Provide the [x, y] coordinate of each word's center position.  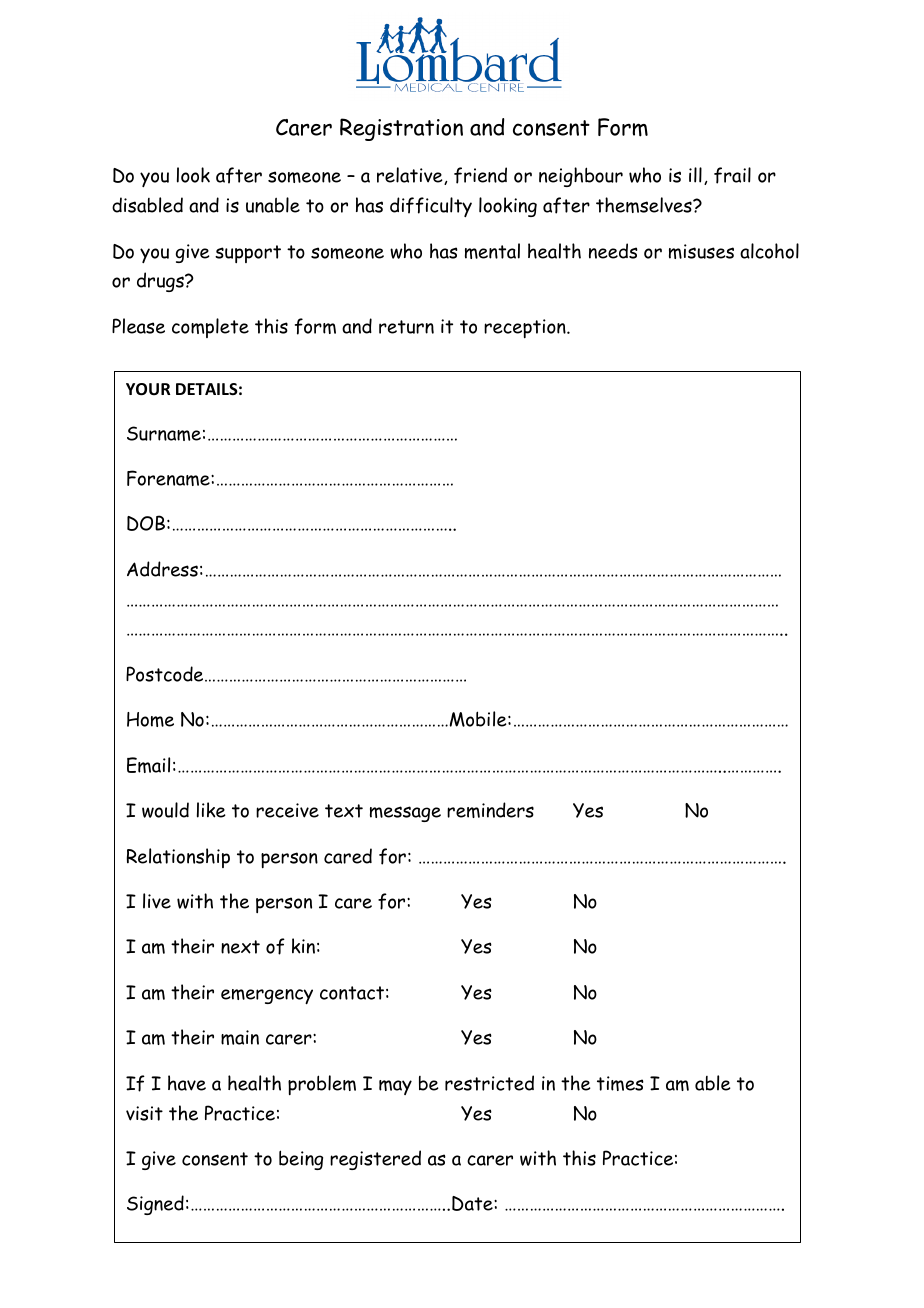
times [620, 1083]
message [405, 814]
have [187, 1083]
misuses [701, 251]
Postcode [166, 674]
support [248, 254]
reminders [490, 810]
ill [695, 175]
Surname [164, 433]
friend [480, 175]
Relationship [178, 858]
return [406, 327]
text [344, 811]
